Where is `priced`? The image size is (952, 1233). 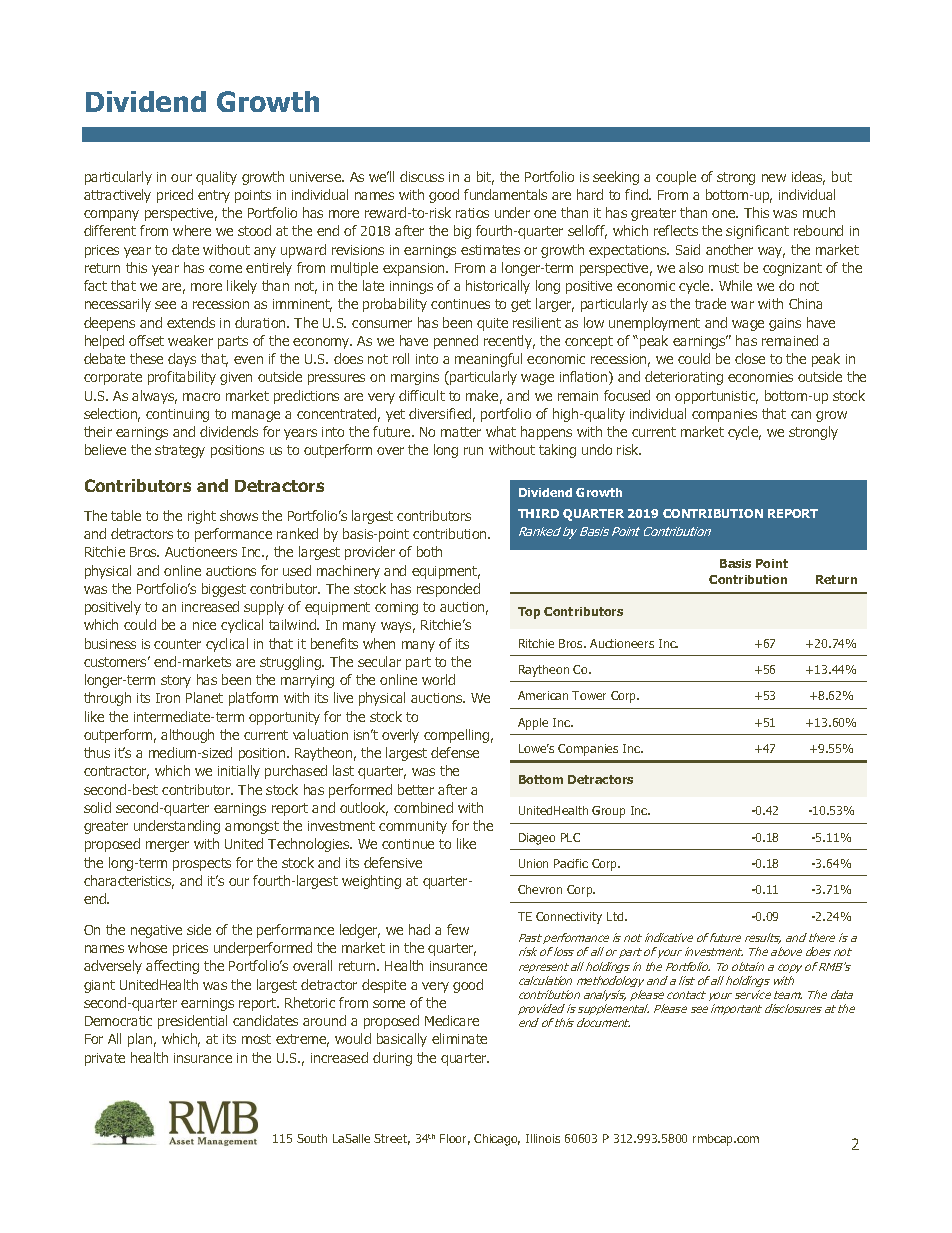
priced is located at coordinates (175, 196).
